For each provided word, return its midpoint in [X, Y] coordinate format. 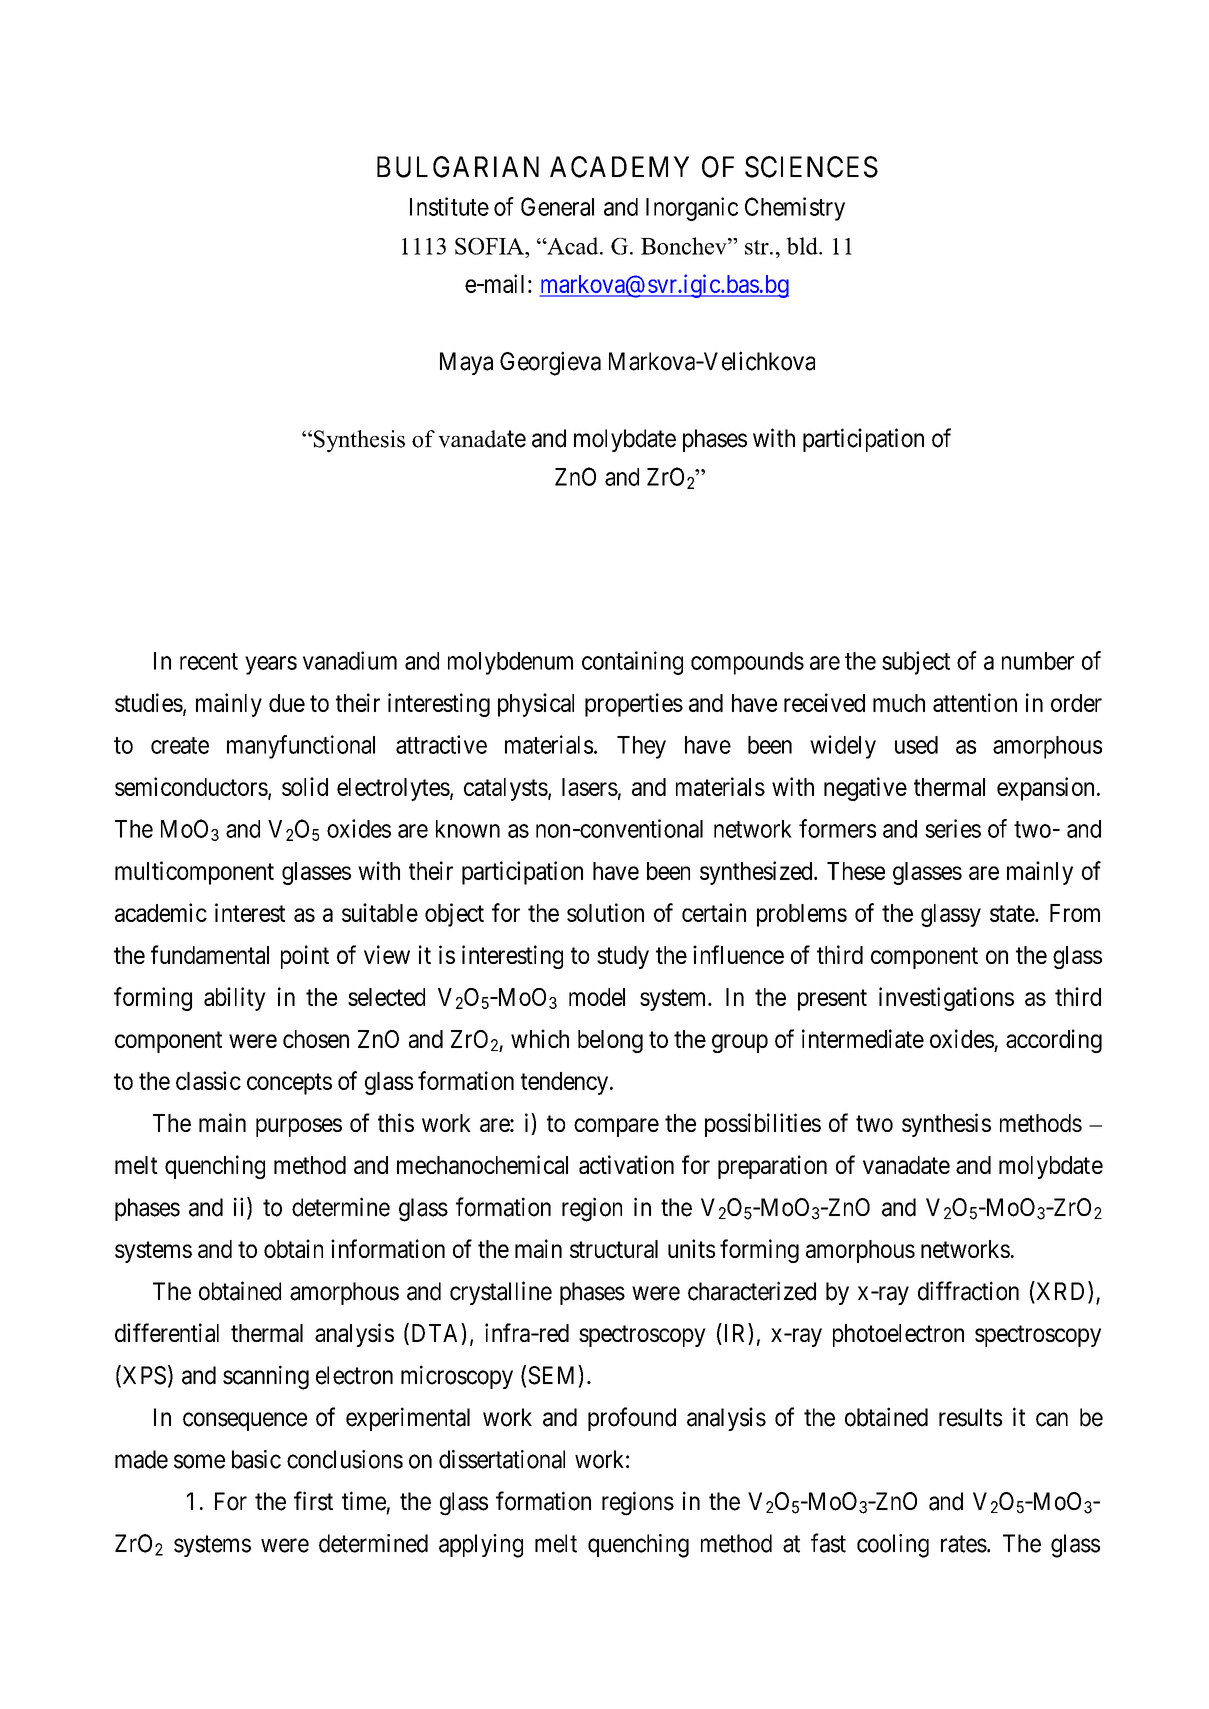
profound [632, 1419]
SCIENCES [811, 167]
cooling [893, 1546]
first [313, 1501]
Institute [449, 206]
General [557, 206]
